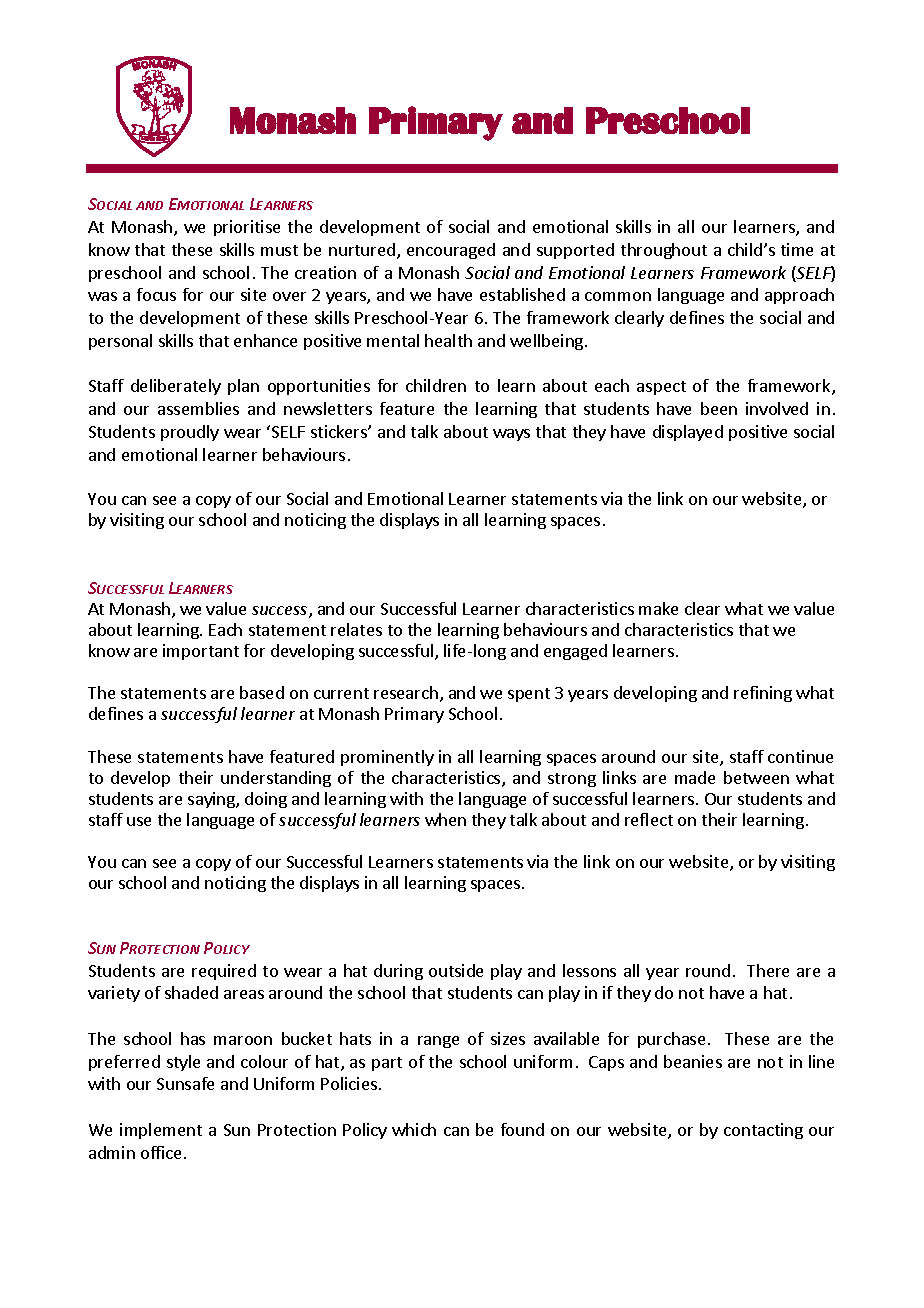 This document has width=924, height=1308. Describe the element at coordinates (763, 694) in the document. I see `refining` at that location.
